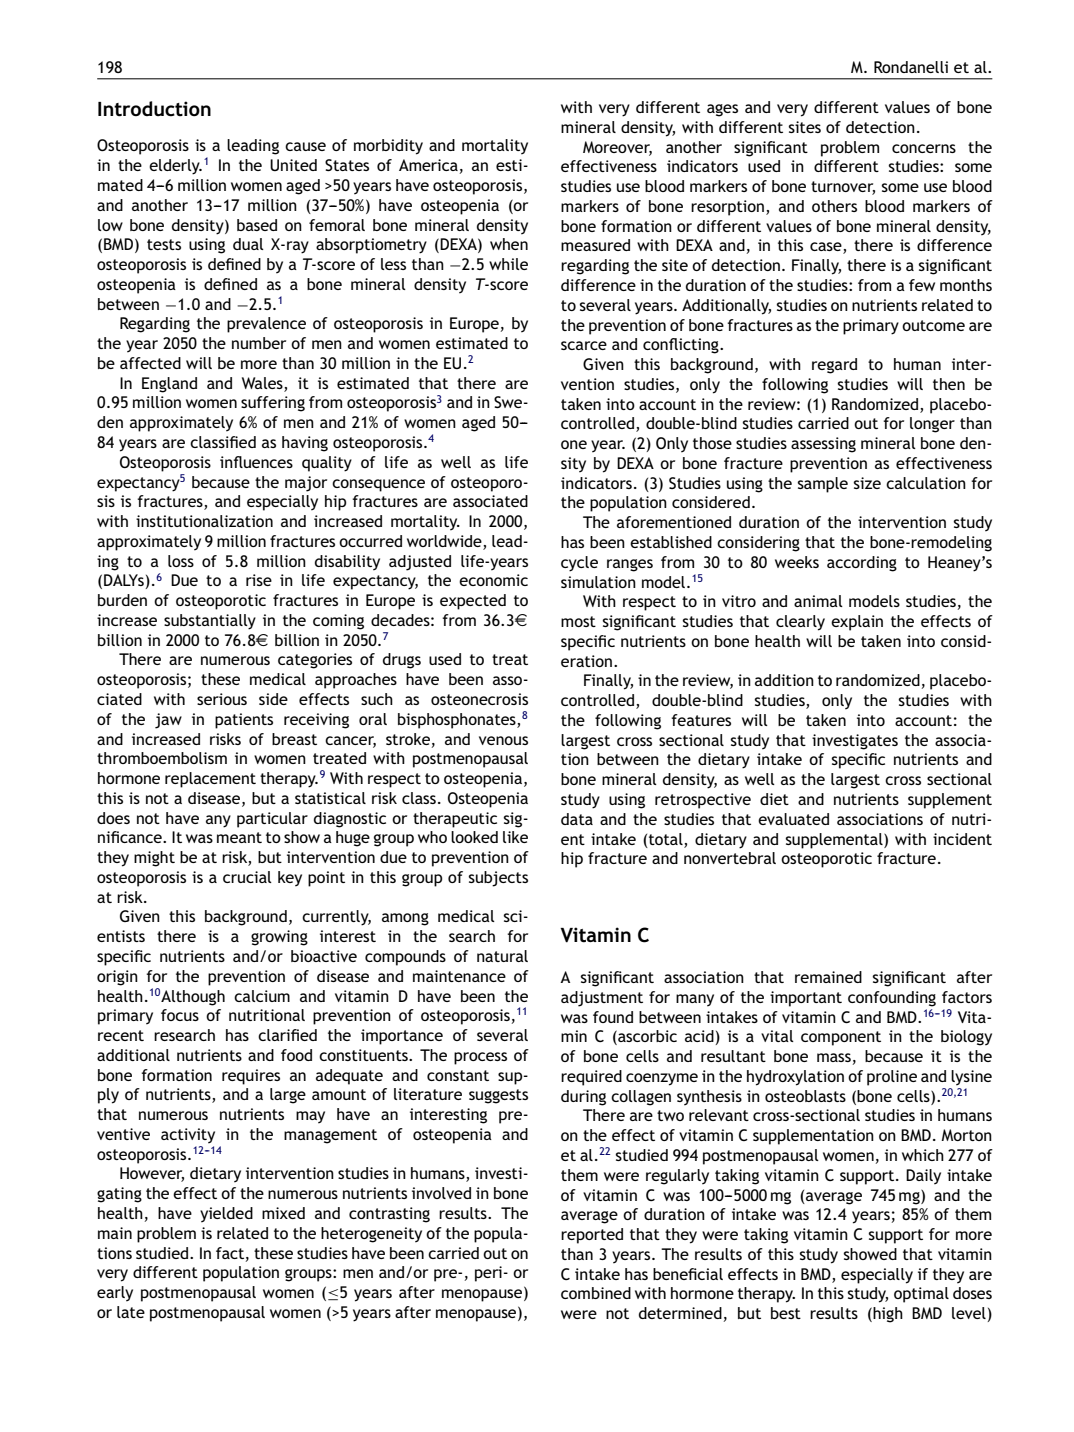 The height and width of the document is (1432, 1074). I want to click on venous, so click(503, 740).
